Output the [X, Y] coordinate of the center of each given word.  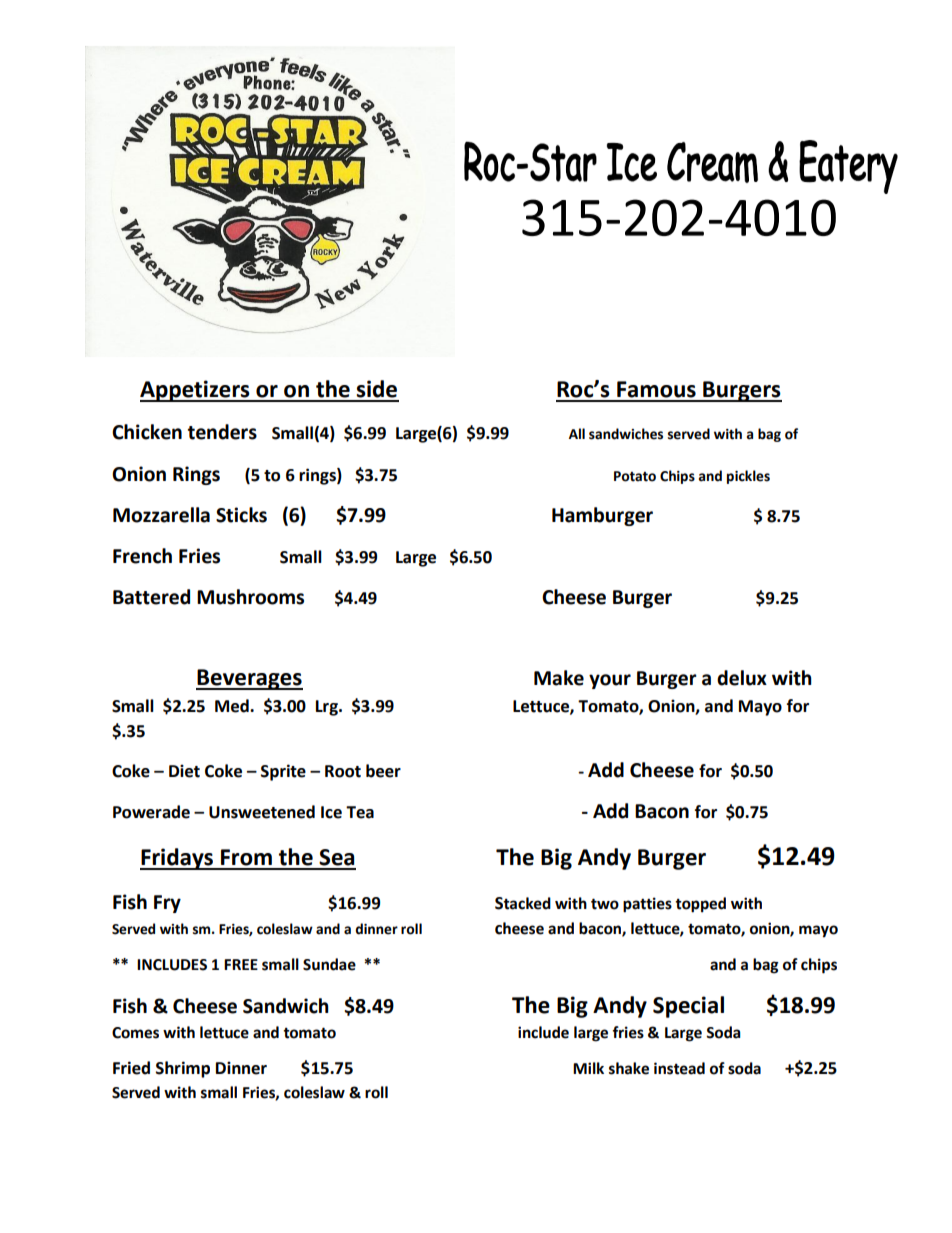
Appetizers [196, 391]
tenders [222, 432]
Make [559, 678]
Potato [635, 476]
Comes [135, 1033]
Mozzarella [161, 515]
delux [742, 678]
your [610, 681]
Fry [167, 904]
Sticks [241, 515]
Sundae [329, 964]
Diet [184, 771]
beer [383, 771]
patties [647, 905]
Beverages [249, 679]
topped [700, 905]
